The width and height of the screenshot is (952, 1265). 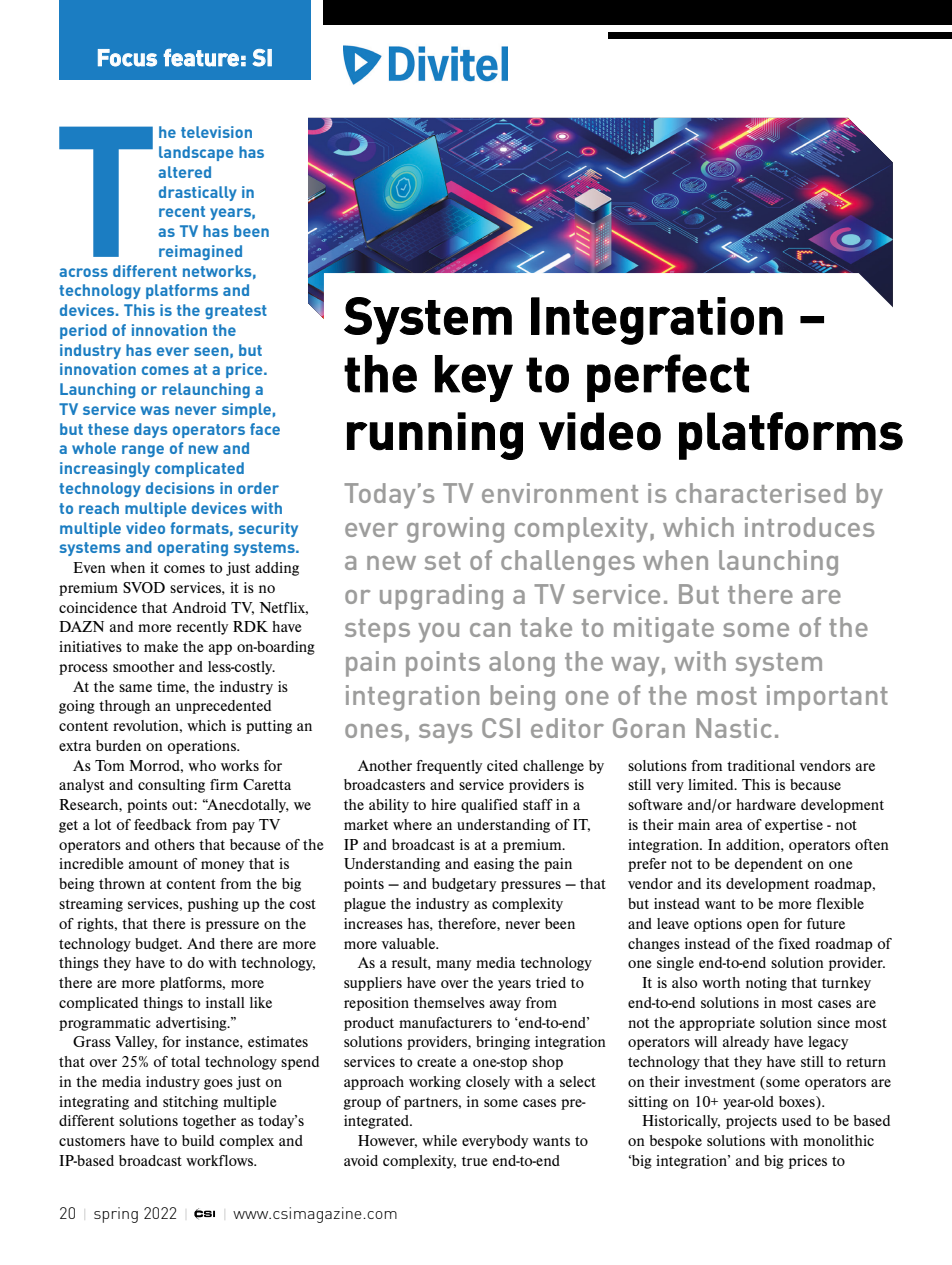 I want to click on workflows, so click(x=221, y=1160).
